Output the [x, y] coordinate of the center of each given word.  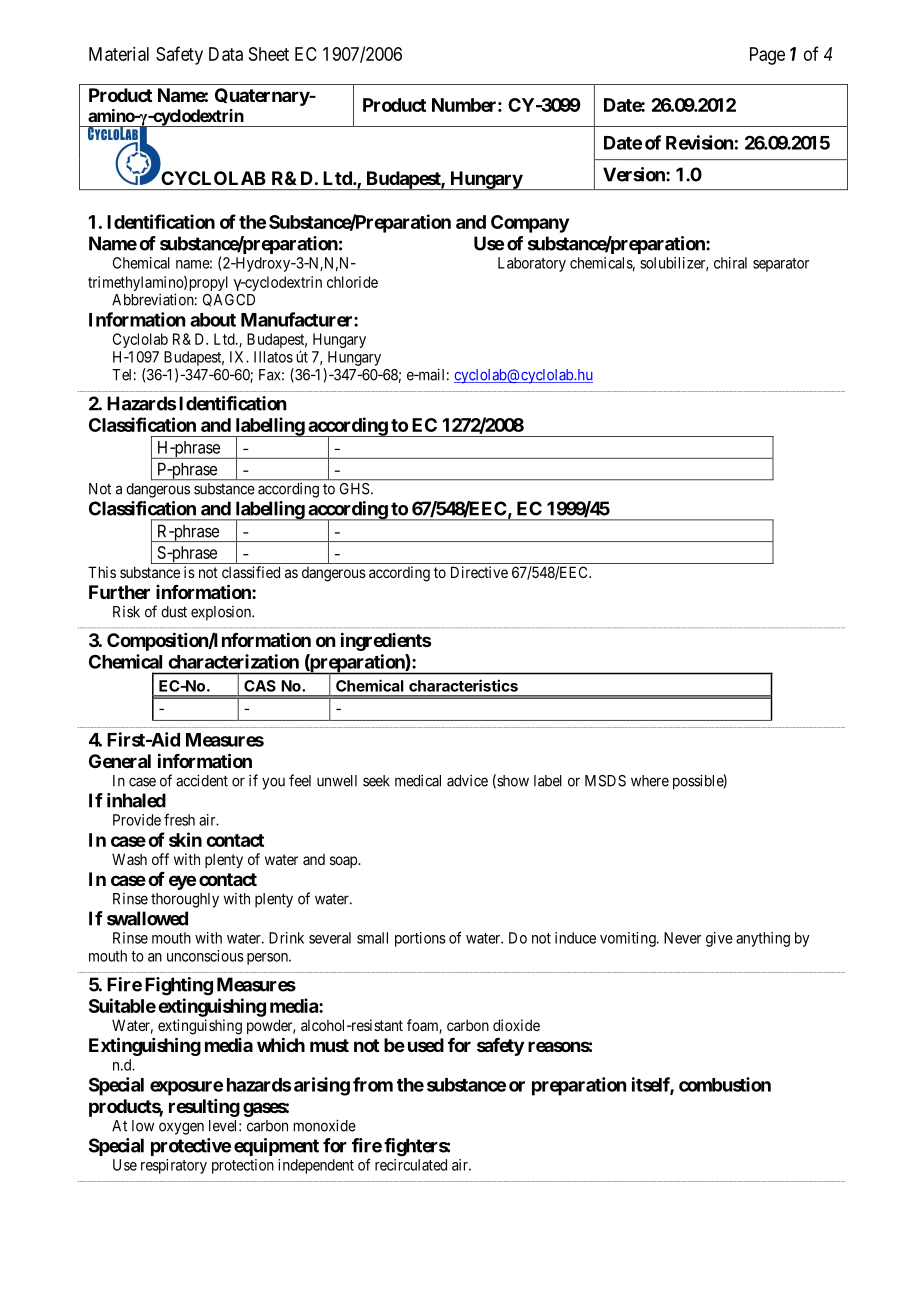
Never [682, 938]
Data [226, 54]
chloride [352, 282]
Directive [479, 572]
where [650, 781]
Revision [699, 142]
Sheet [269, 54]
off [160, 859]
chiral [730, 263]
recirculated [411, 1165]
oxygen [181, 1128]
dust [174, 612]
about [213, 320]
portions [420, 939]
